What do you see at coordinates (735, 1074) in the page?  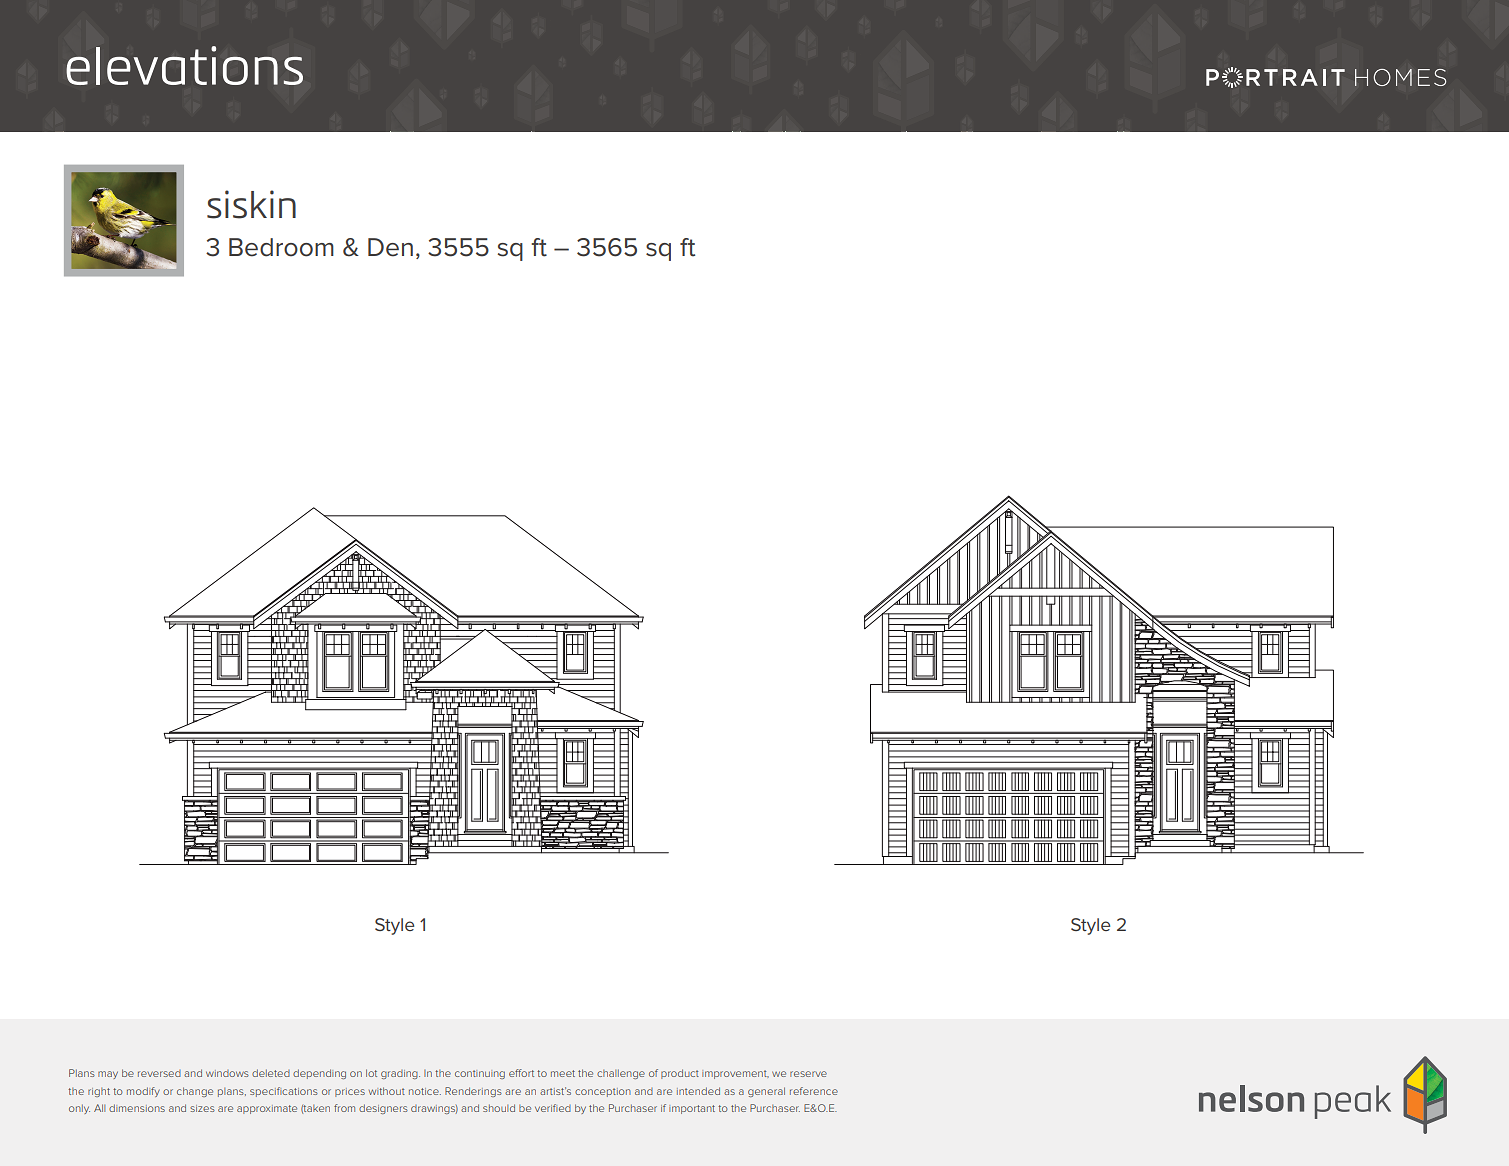 I see `improvement` at bounding box center [735, 1074].
